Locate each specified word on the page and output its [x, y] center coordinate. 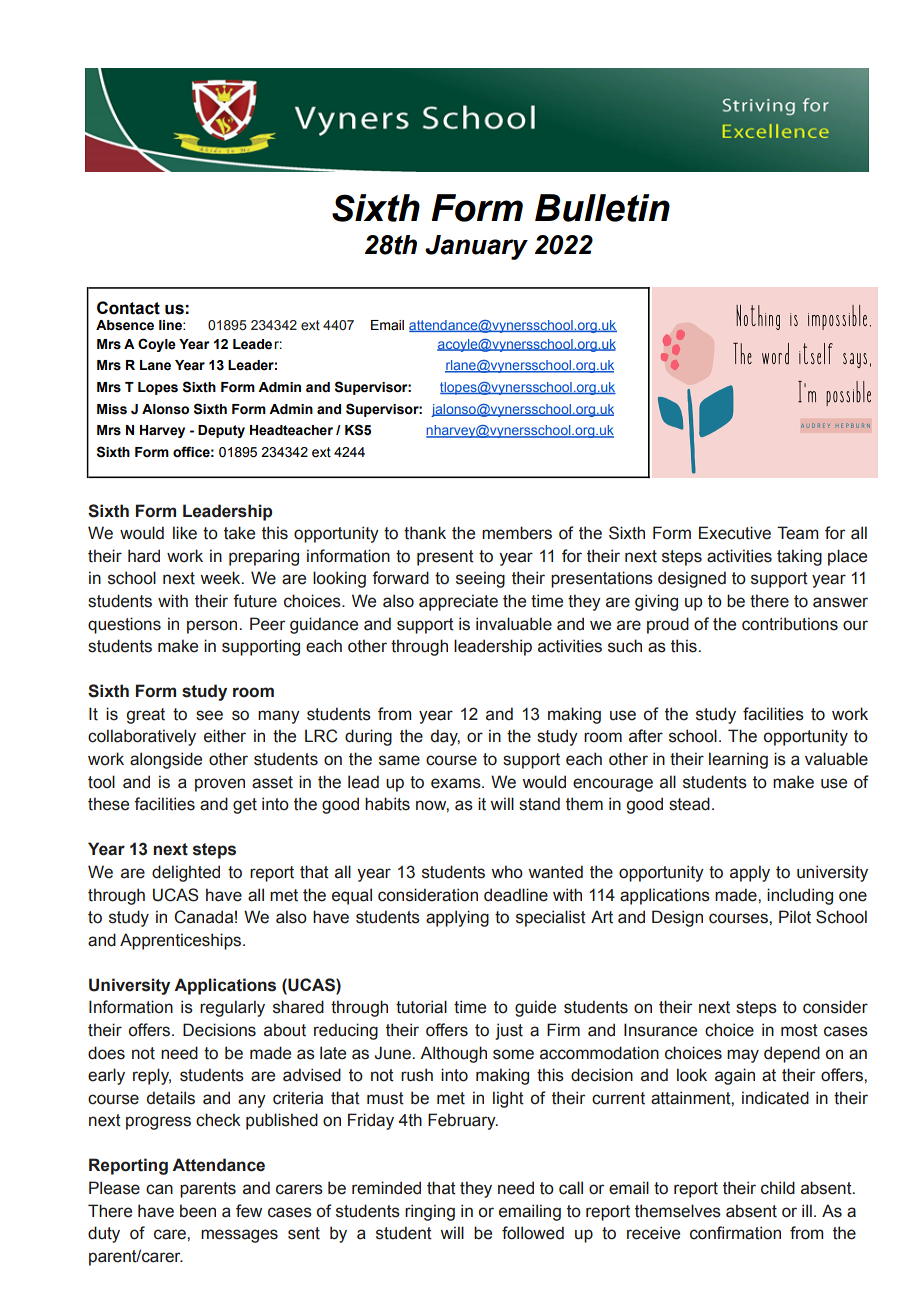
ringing [430, 1212]
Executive [735, 533]
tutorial [421, 1007]
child [778, 1188]
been [198, 1211]
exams [457, 783]
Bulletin [602, 208]
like [185, 533]
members [517, 533]
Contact [128, 308]
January [476, 247]
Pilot [795, 917]
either [225, 736]
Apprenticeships [182, 941]
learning [738, 760]
